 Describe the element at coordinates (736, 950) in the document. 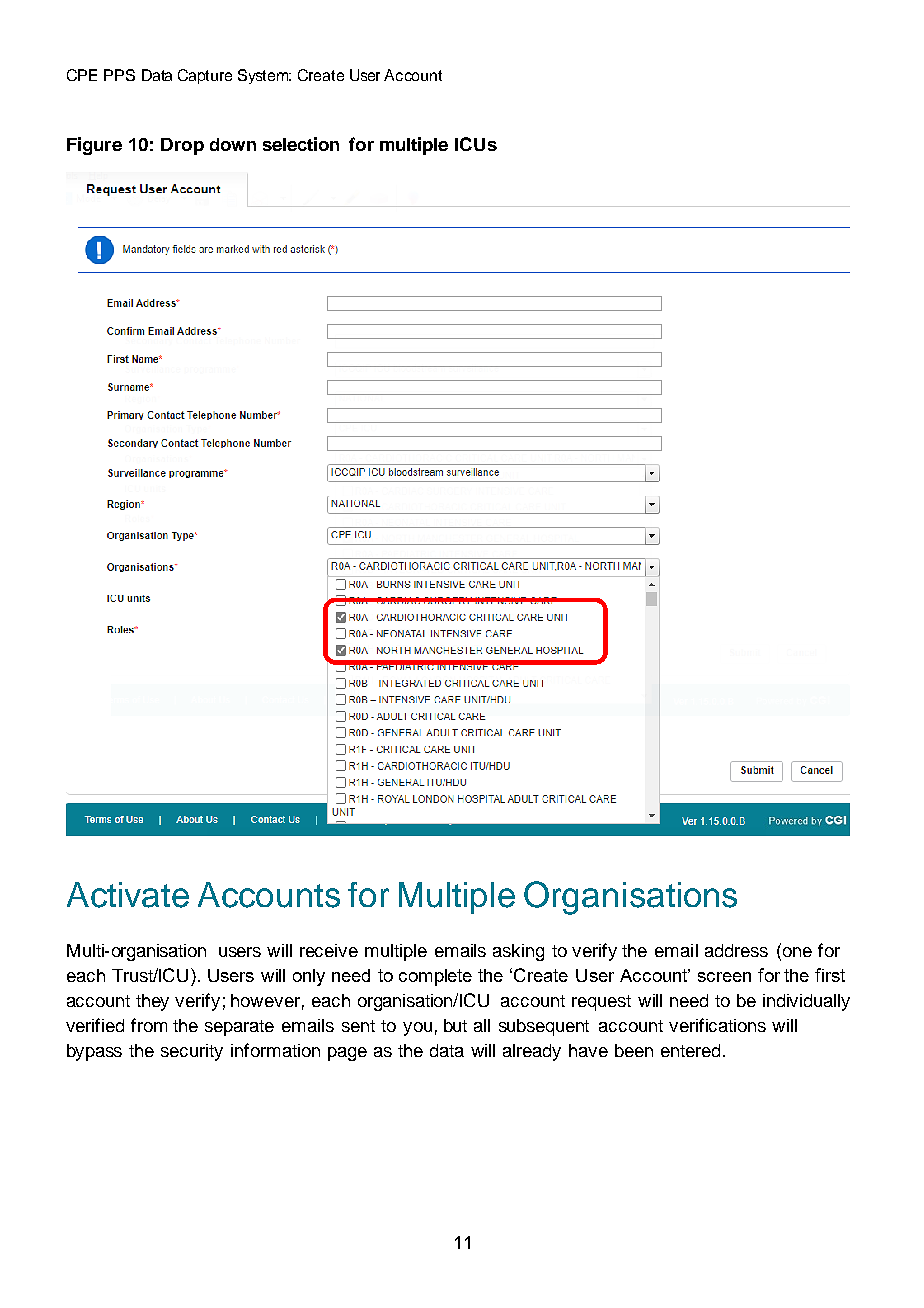

I see `address` at that location.
